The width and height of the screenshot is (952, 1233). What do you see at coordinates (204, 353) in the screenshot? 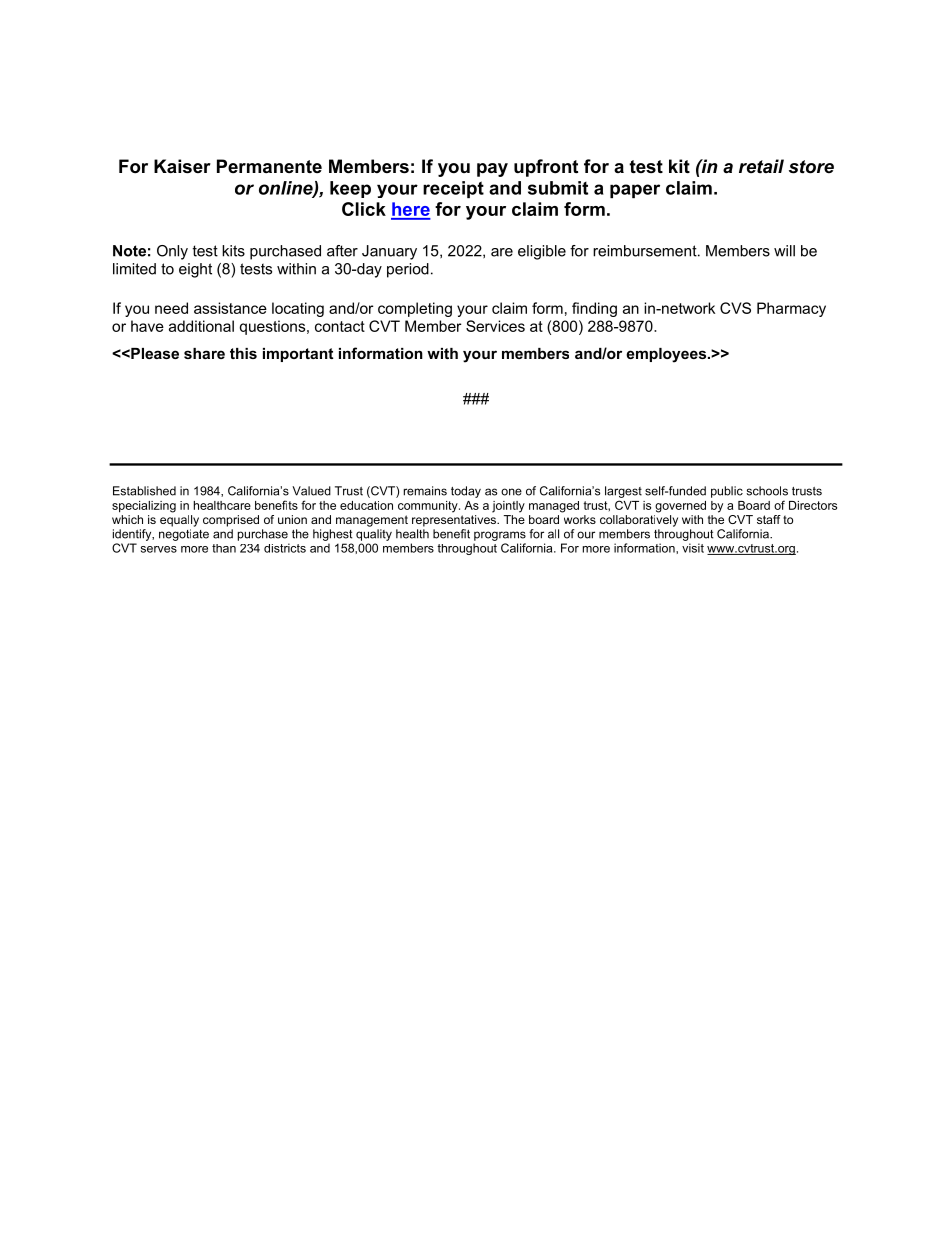
I see `share` at bounding box center [204, 353].
